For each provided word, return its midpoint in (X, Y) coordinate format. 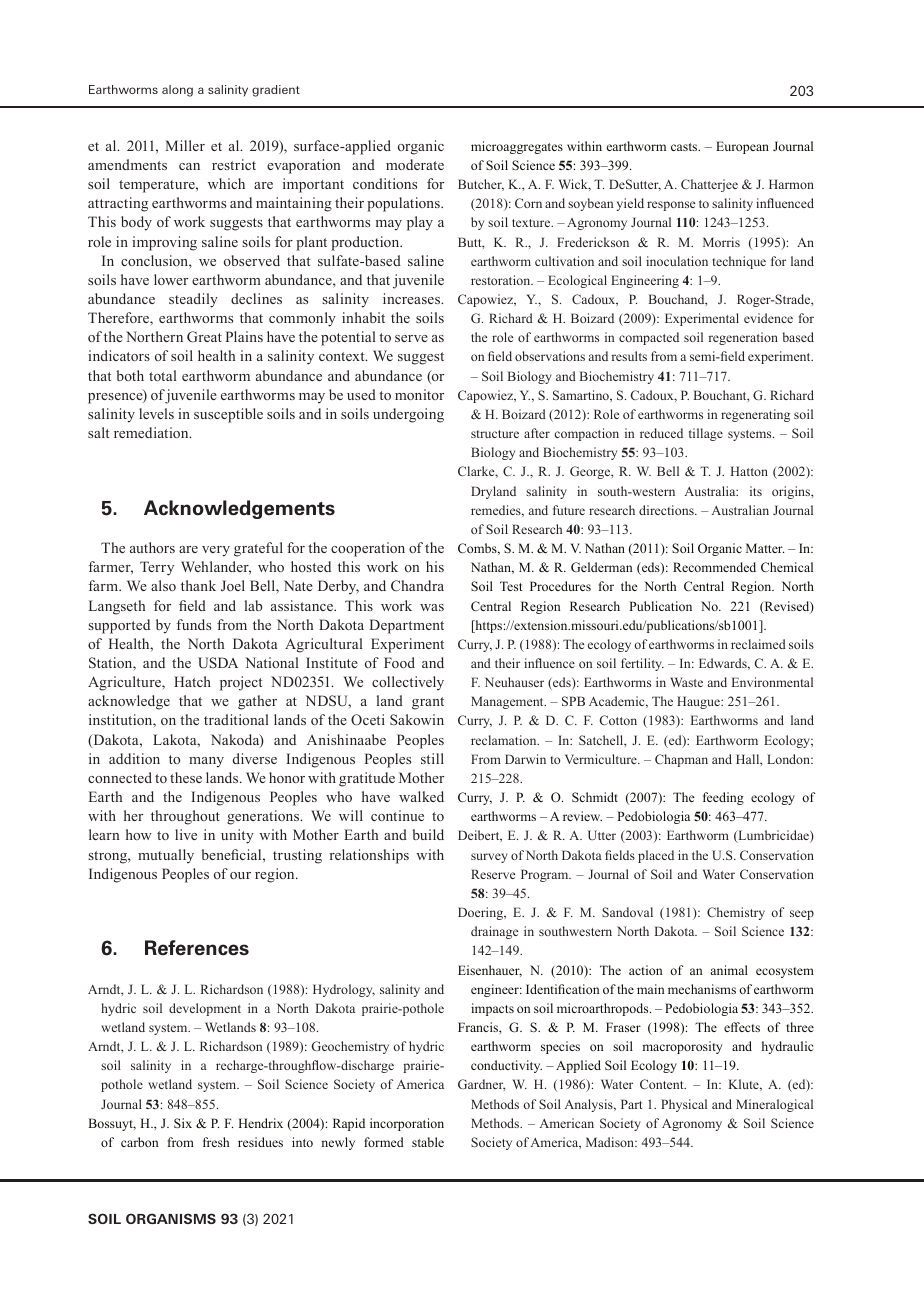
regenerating (755, 415)
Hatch (192, 681)
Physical (684, 1105)
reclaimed (758, 644)
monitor (419, 394)
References (197, 948)
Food (399, 662)
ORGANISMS (171, 1218)
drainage (494, 932)
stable (428, 1142)
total (163, 375)
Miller (185, 145)
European (742, 147)
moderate (415, 164)
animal (729, 970)
